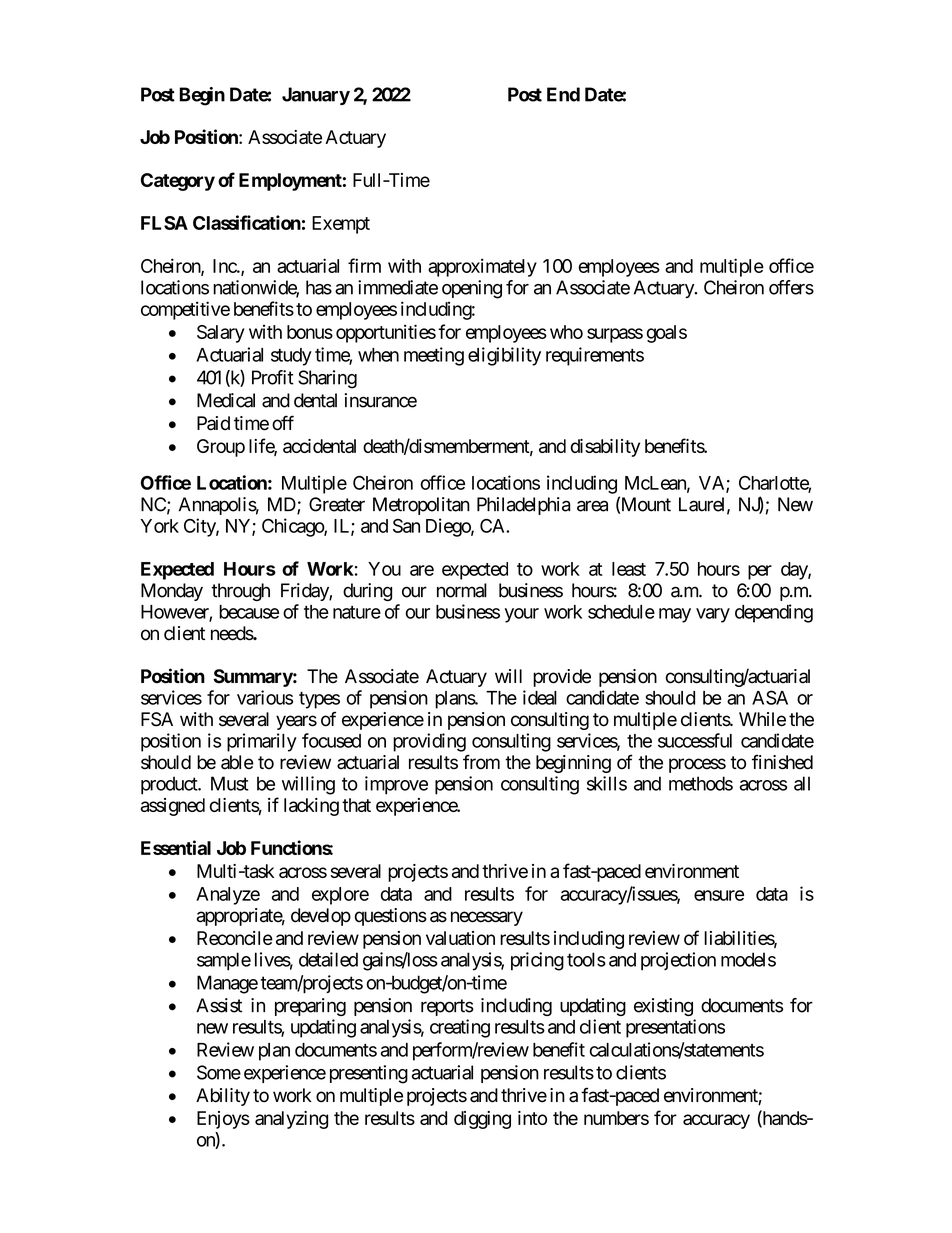 The image size is (952, 1233). What do you see at coordinates (462, 590) in the screenshot?
I see `normal` at bounding box center [462, 590].
